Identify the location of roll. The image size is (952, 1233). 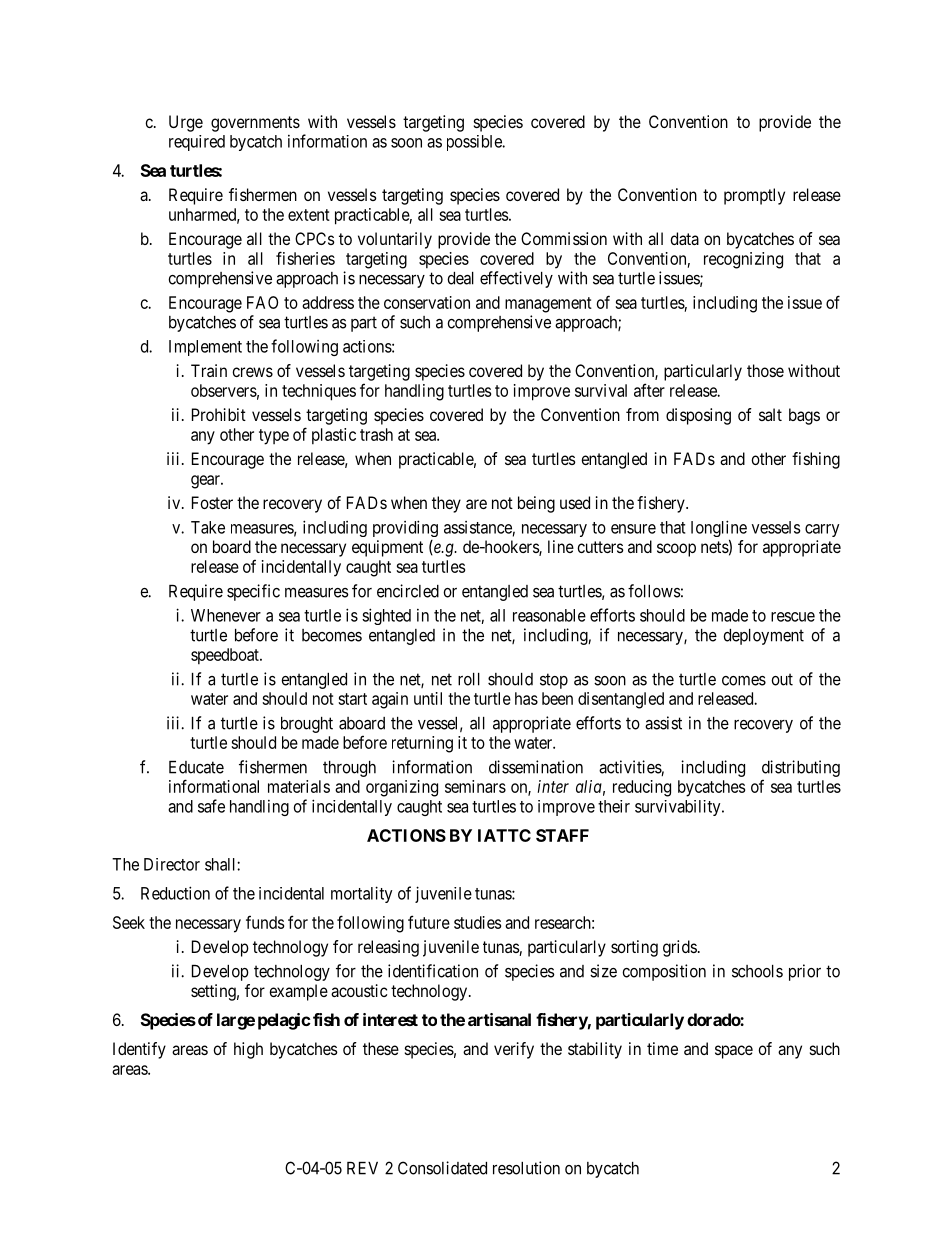
(469, 679).
